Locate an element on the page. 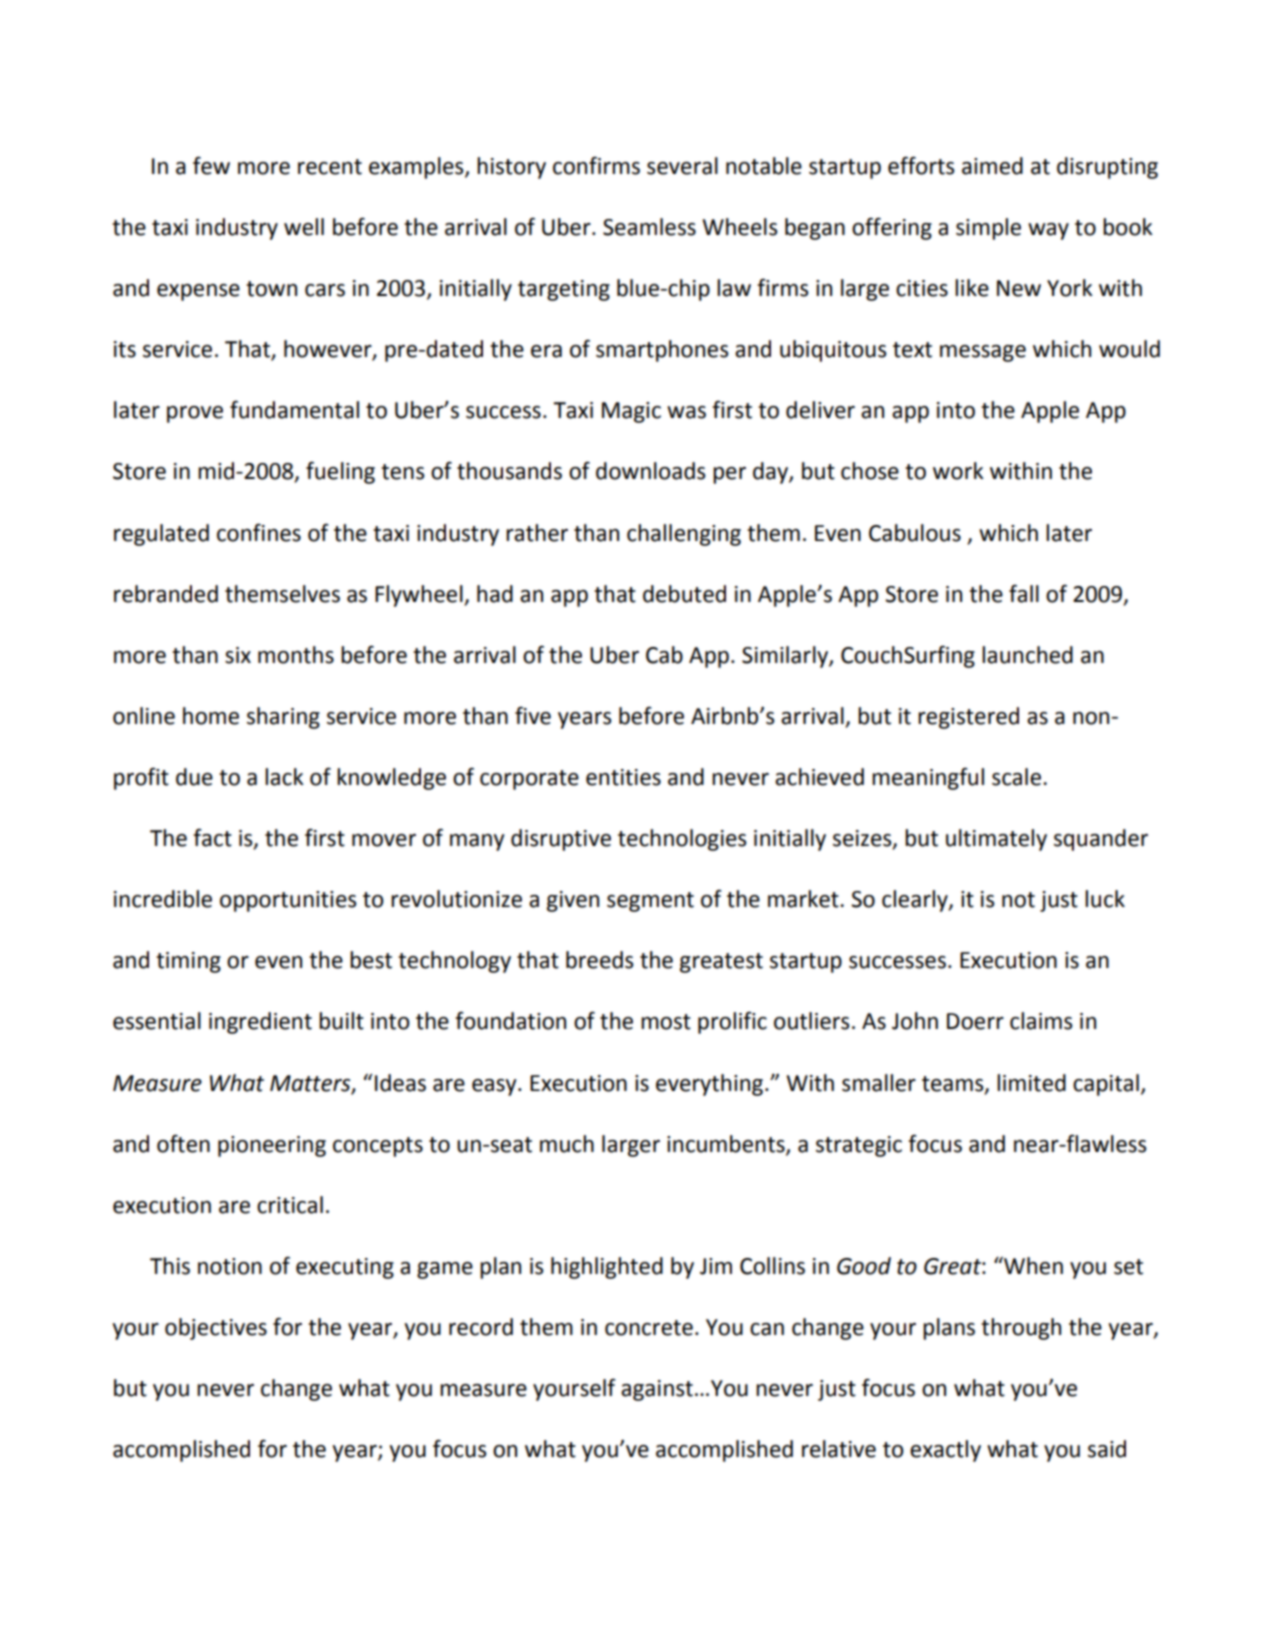 Image resolution: width=1276 pixels, height=1652 pixels. simple is located at coordinates (988, 229).
